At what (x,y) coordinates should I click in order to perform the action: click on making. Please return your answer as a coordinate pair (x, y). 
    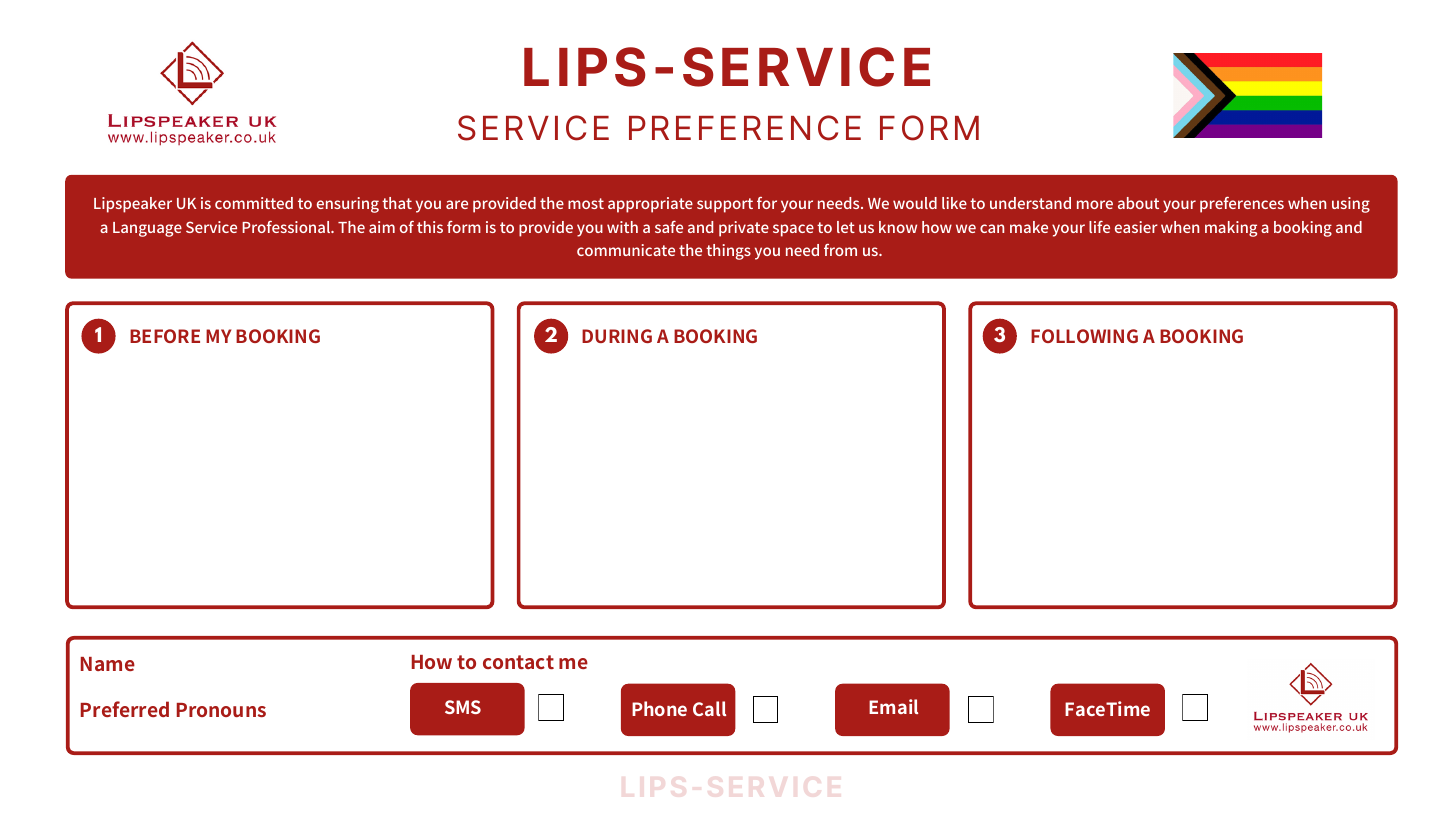
    Looking at the image, I should click on (1231, 229).
